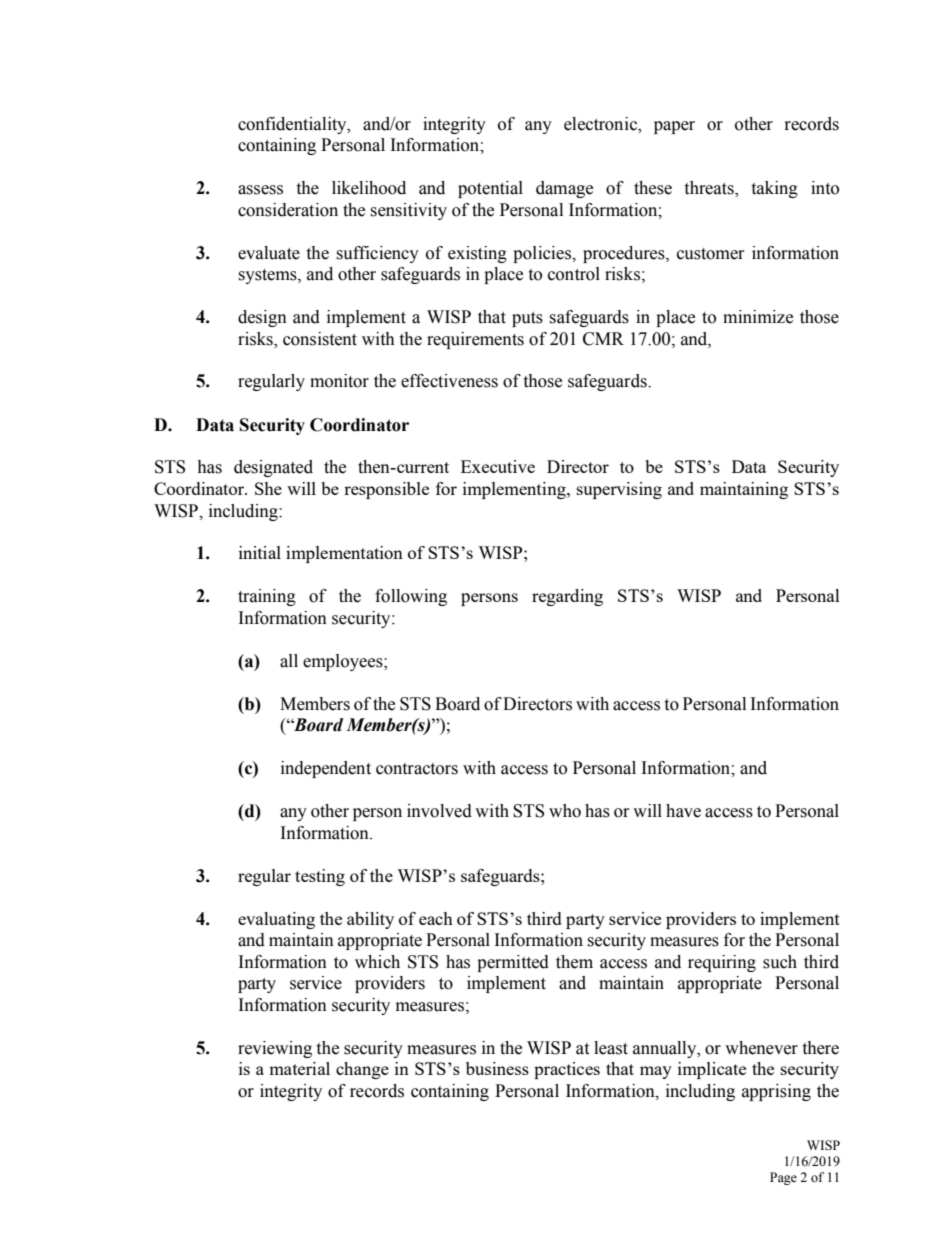 This screenshot has width=952, height=1233. Describe the element at coordinates (683, 811) in the screenshot. I see `have` at that location.
